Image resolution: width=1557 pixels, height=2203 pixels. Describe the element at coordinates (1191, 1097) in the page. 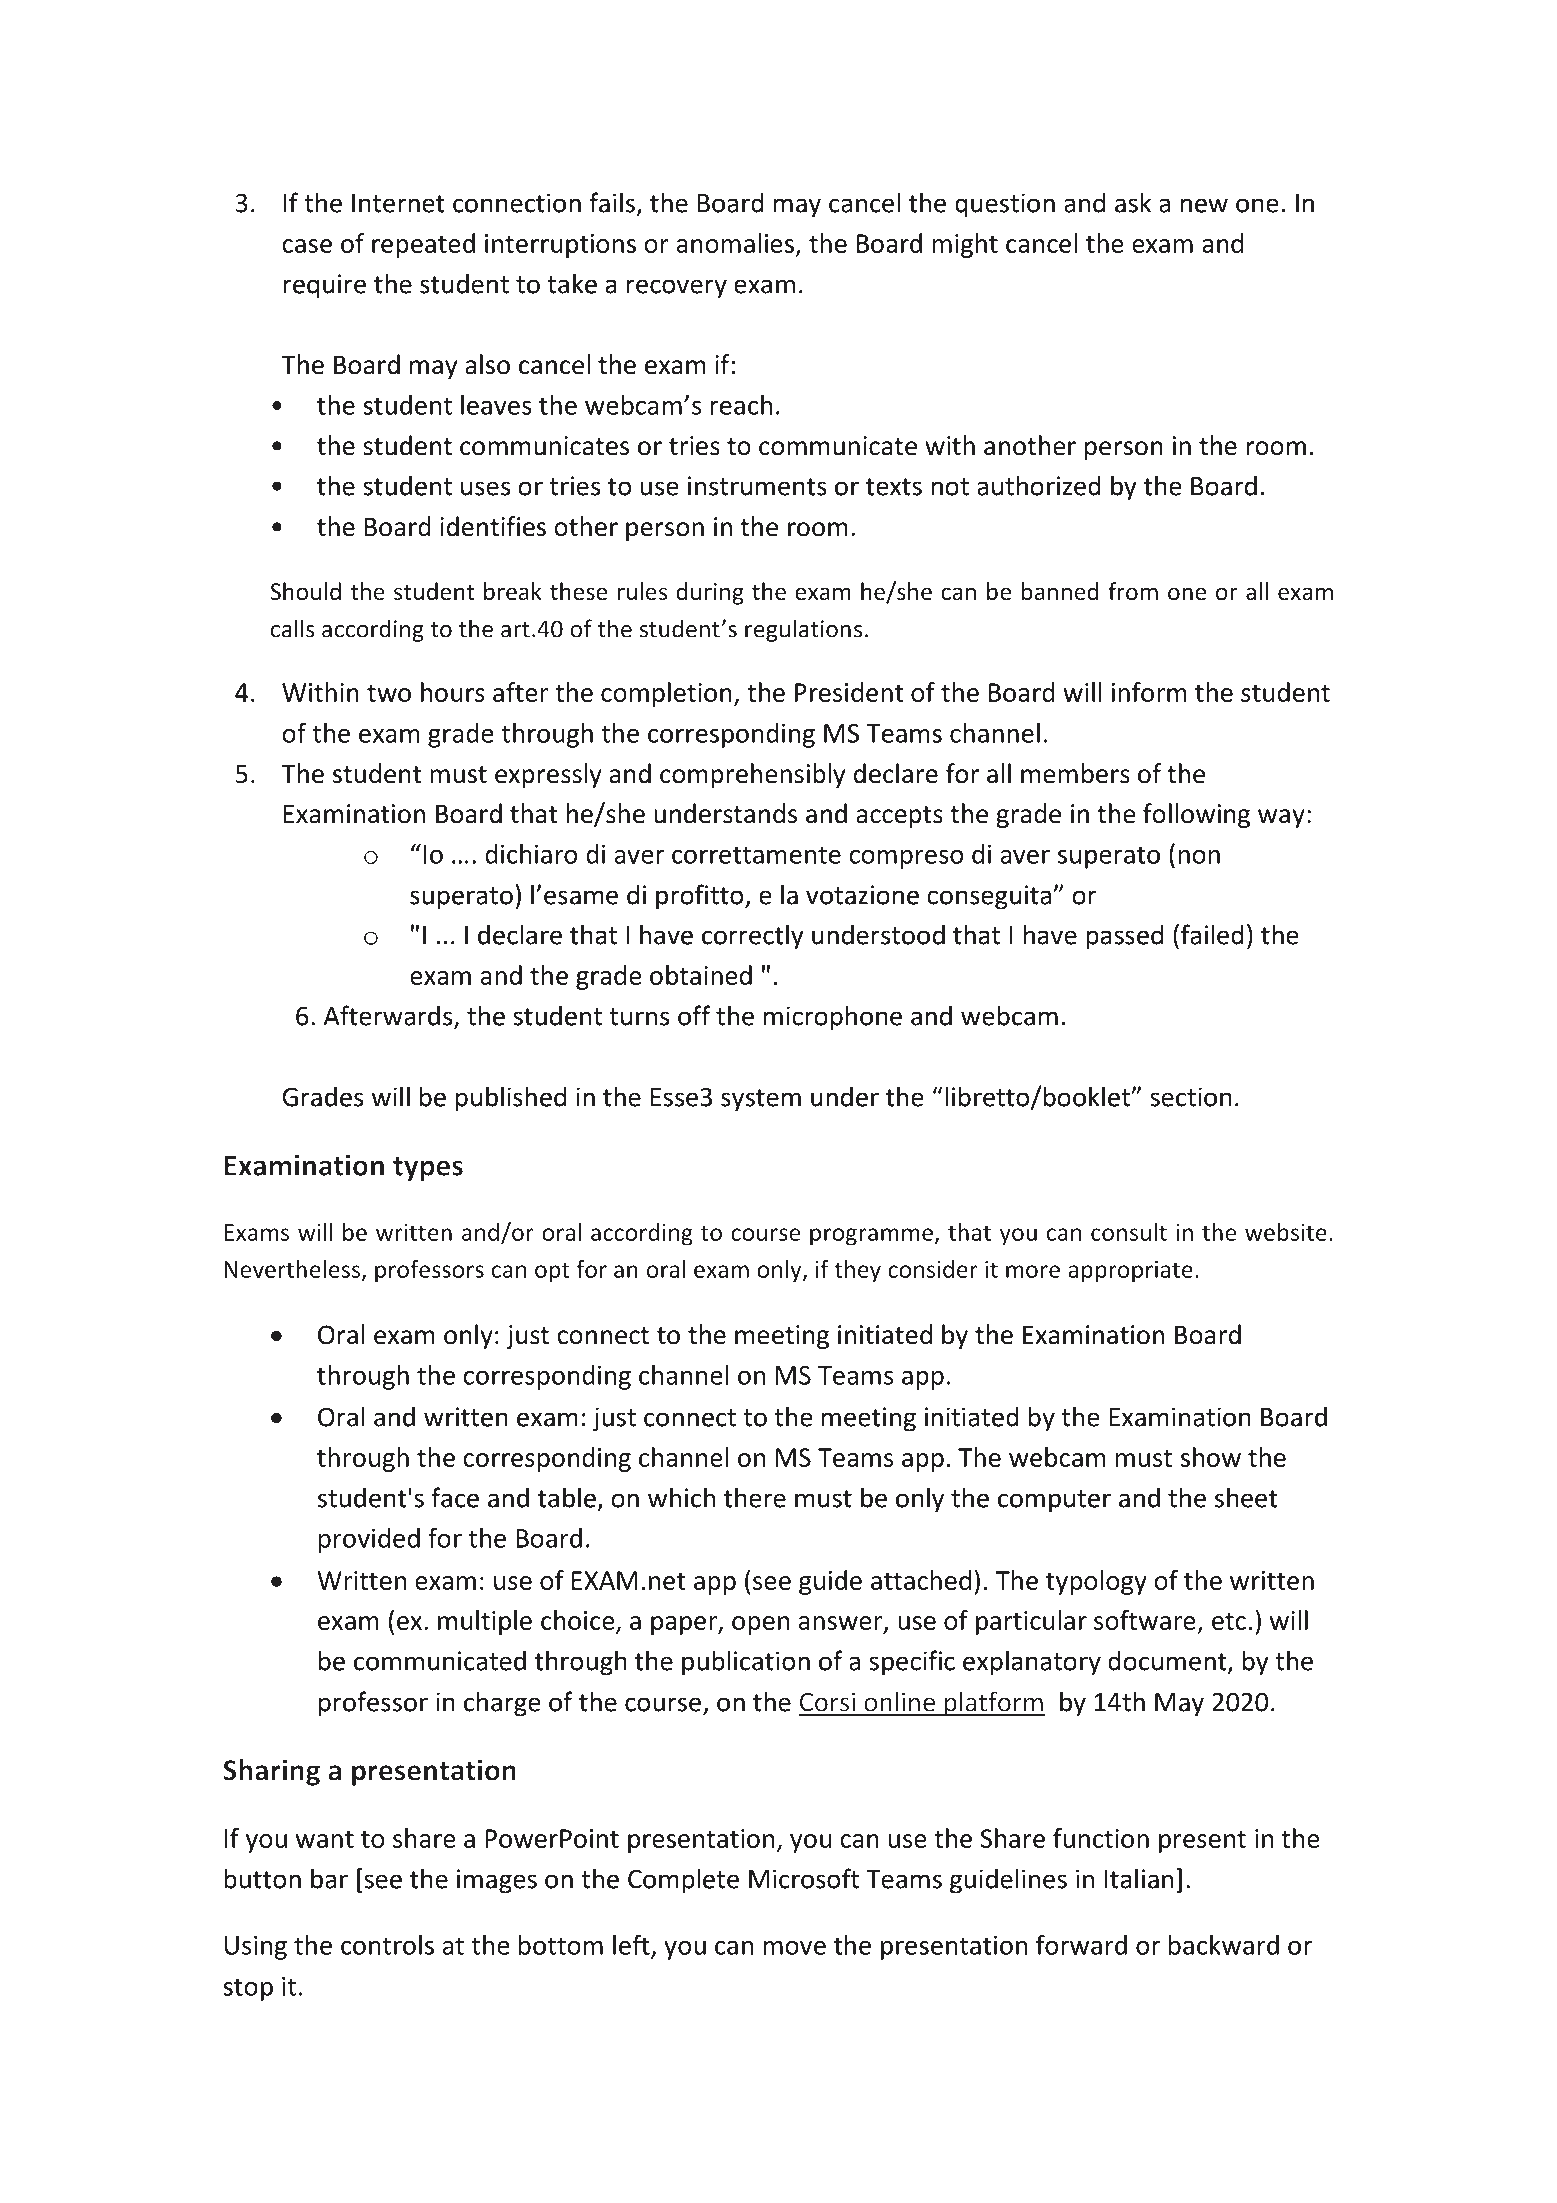

I see `section` at that location.
